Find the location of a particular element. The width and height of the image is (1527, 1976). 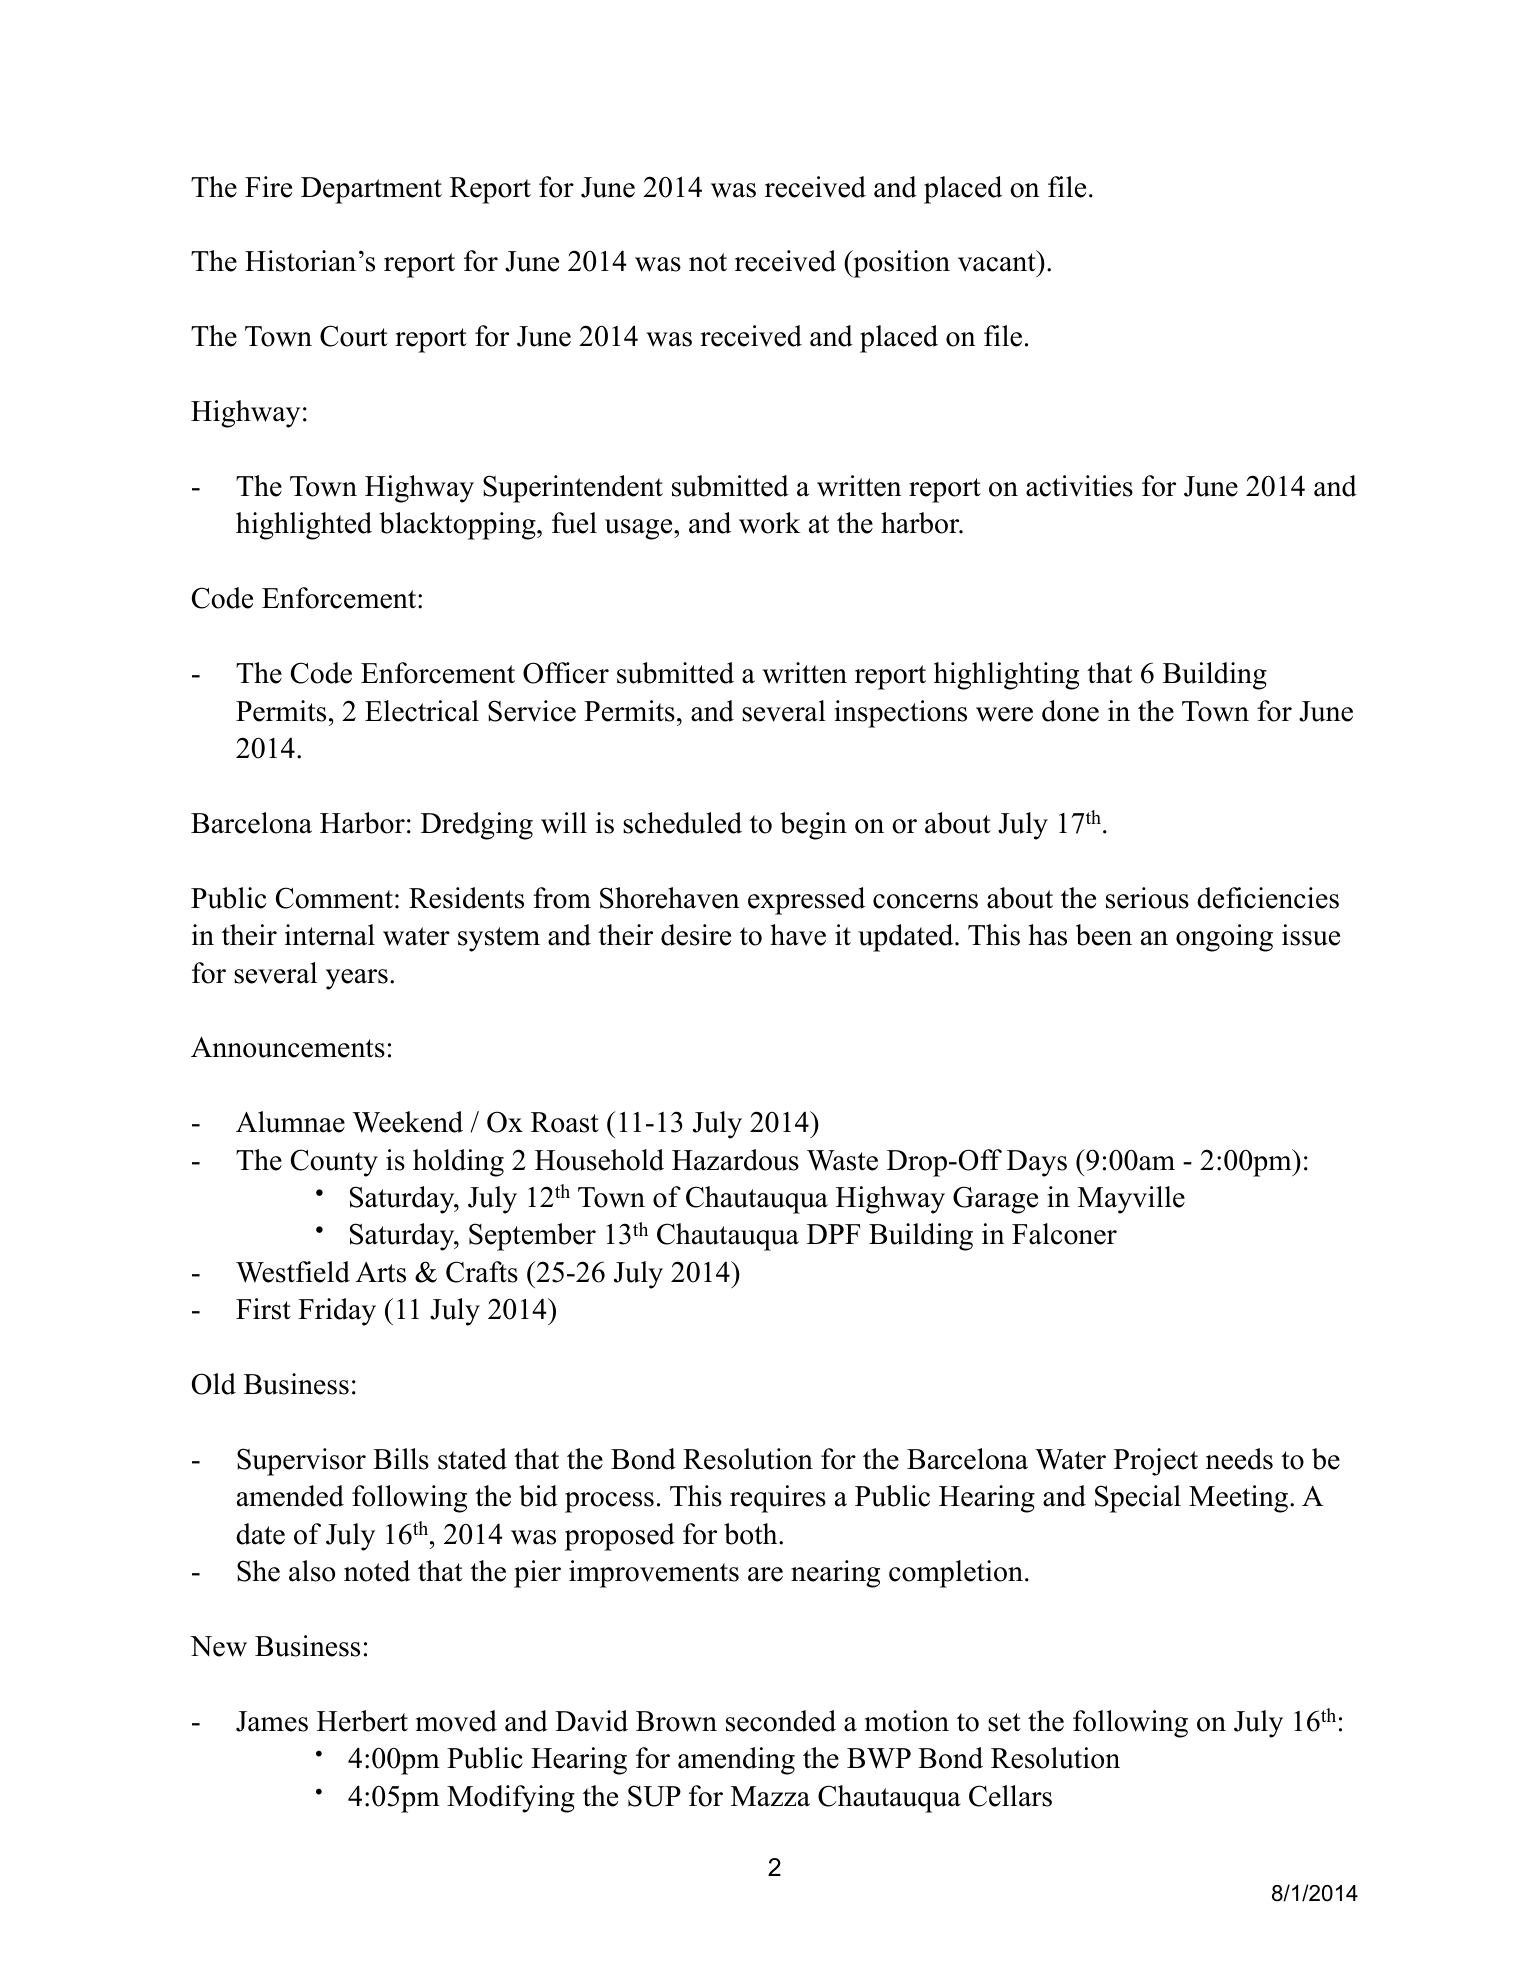

position is located at coordinates (900, 264).
